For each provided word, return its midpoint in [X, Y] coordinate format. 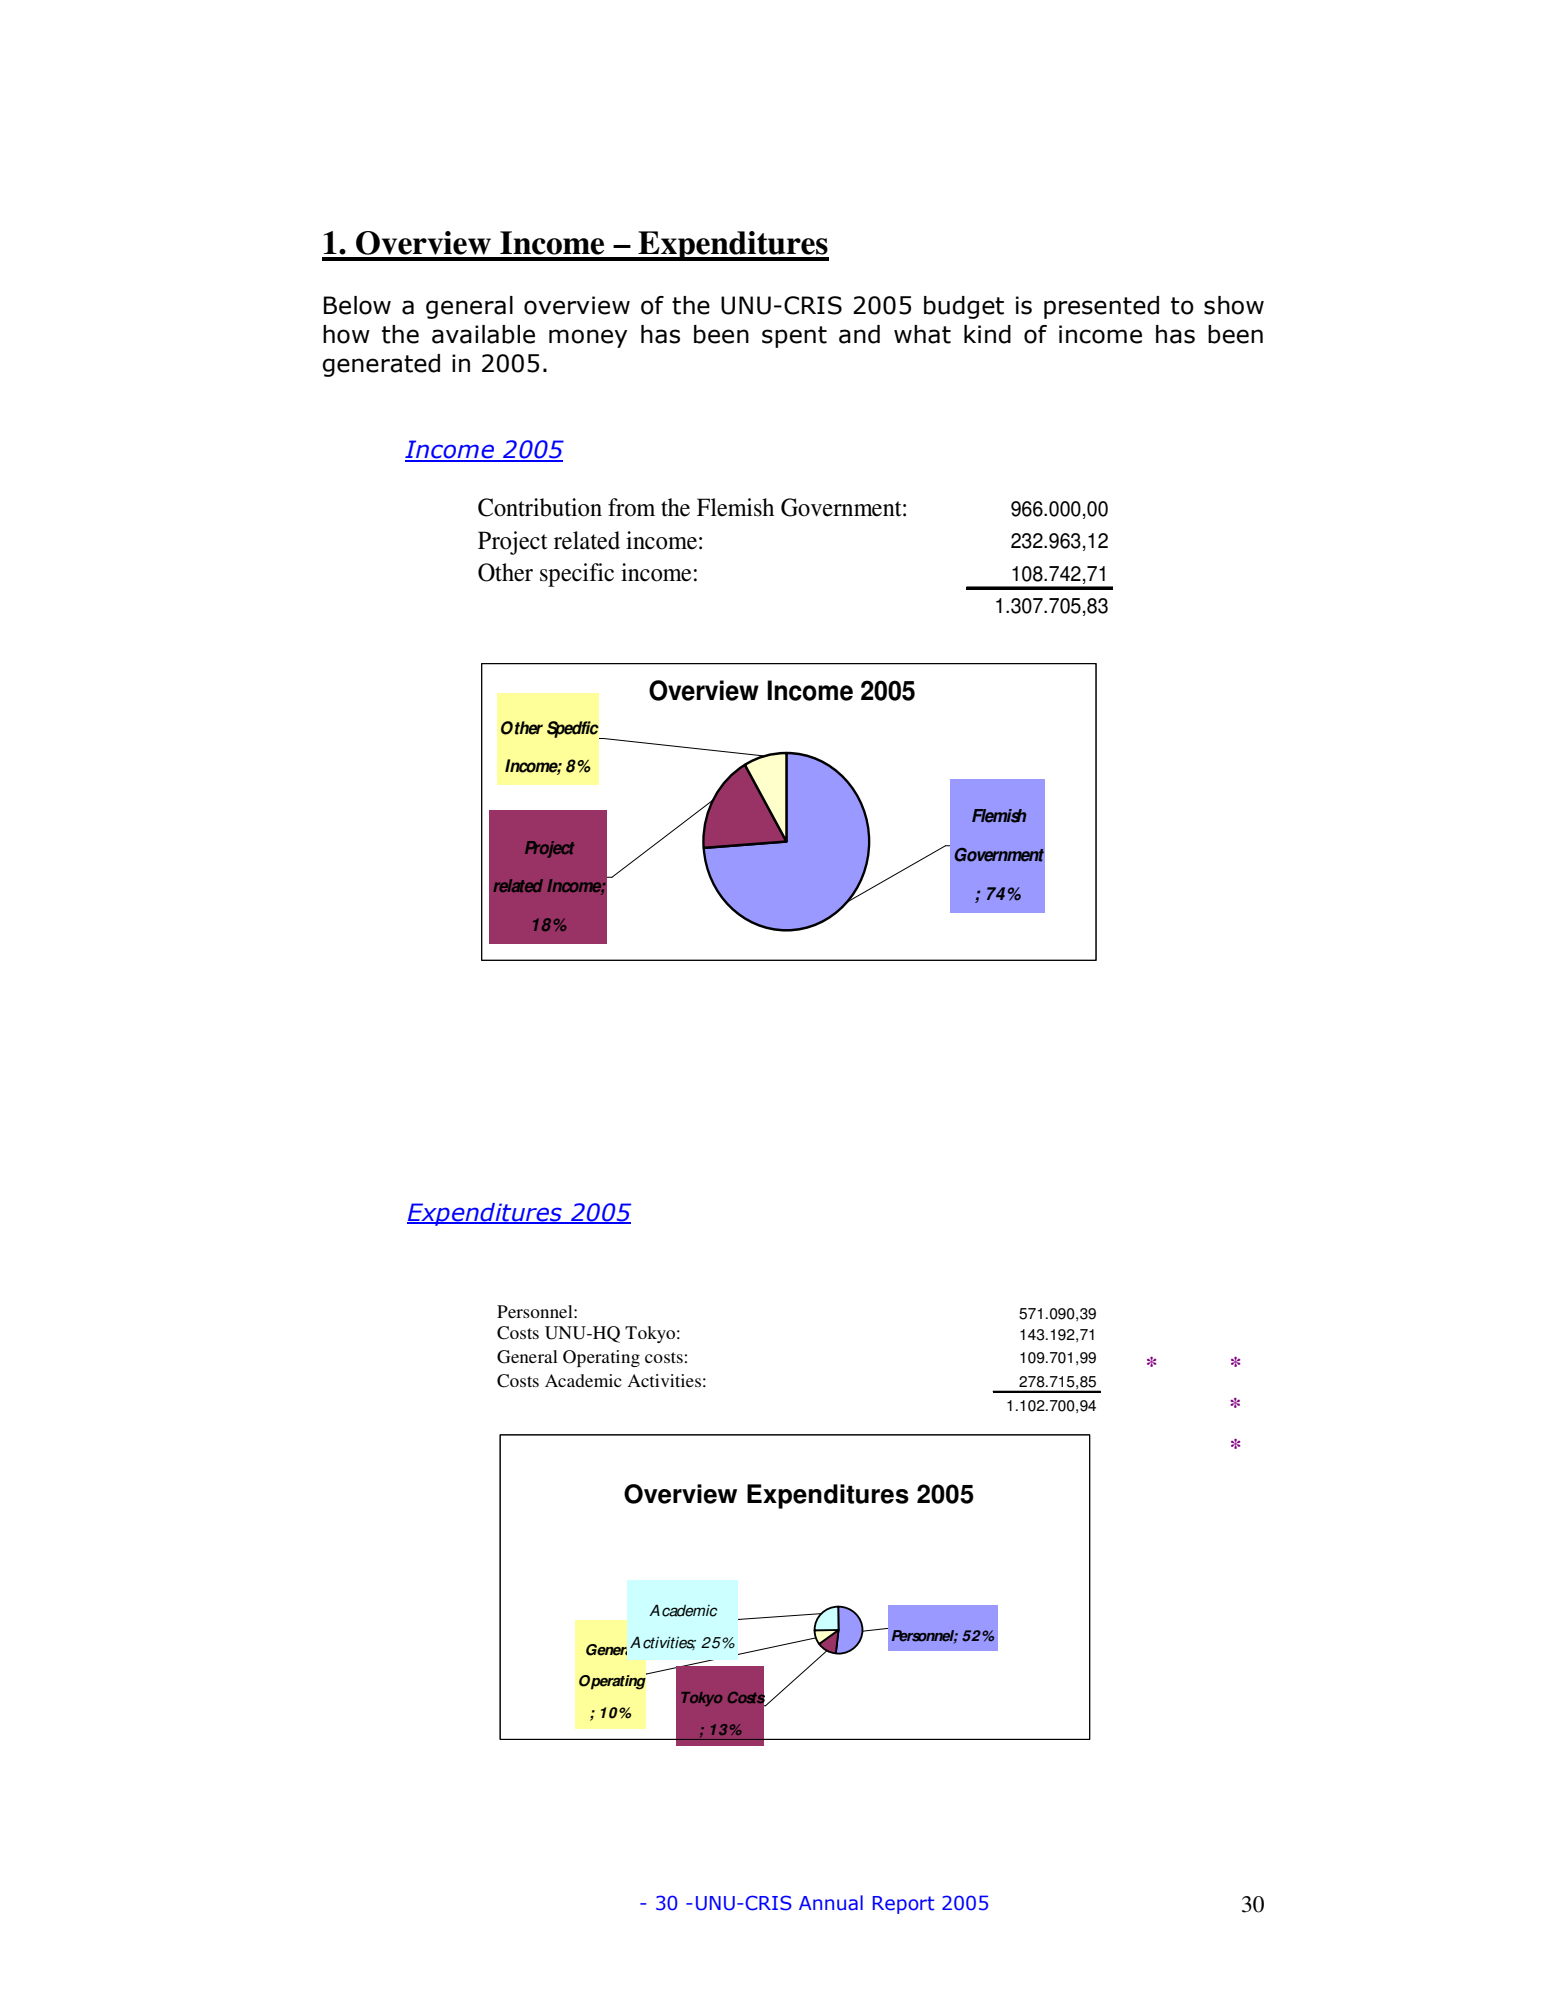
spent [794, 337]
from [631, 507]
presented [1101, 307]
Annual [831, 1903]
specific [577, 575]
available [483, 334]
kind [987, 334]
